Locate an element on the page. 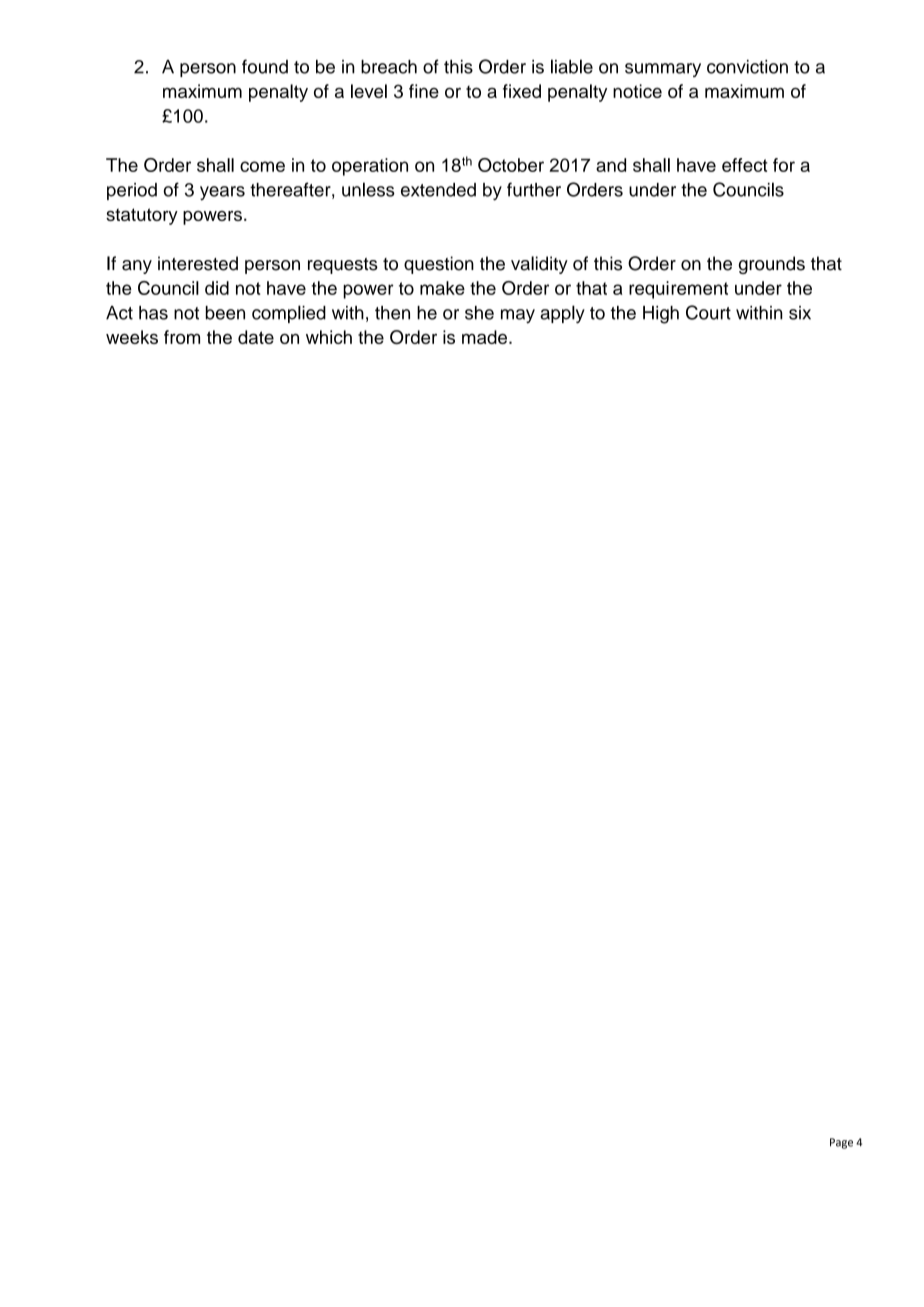  made is located at coordinates (484, 337).
